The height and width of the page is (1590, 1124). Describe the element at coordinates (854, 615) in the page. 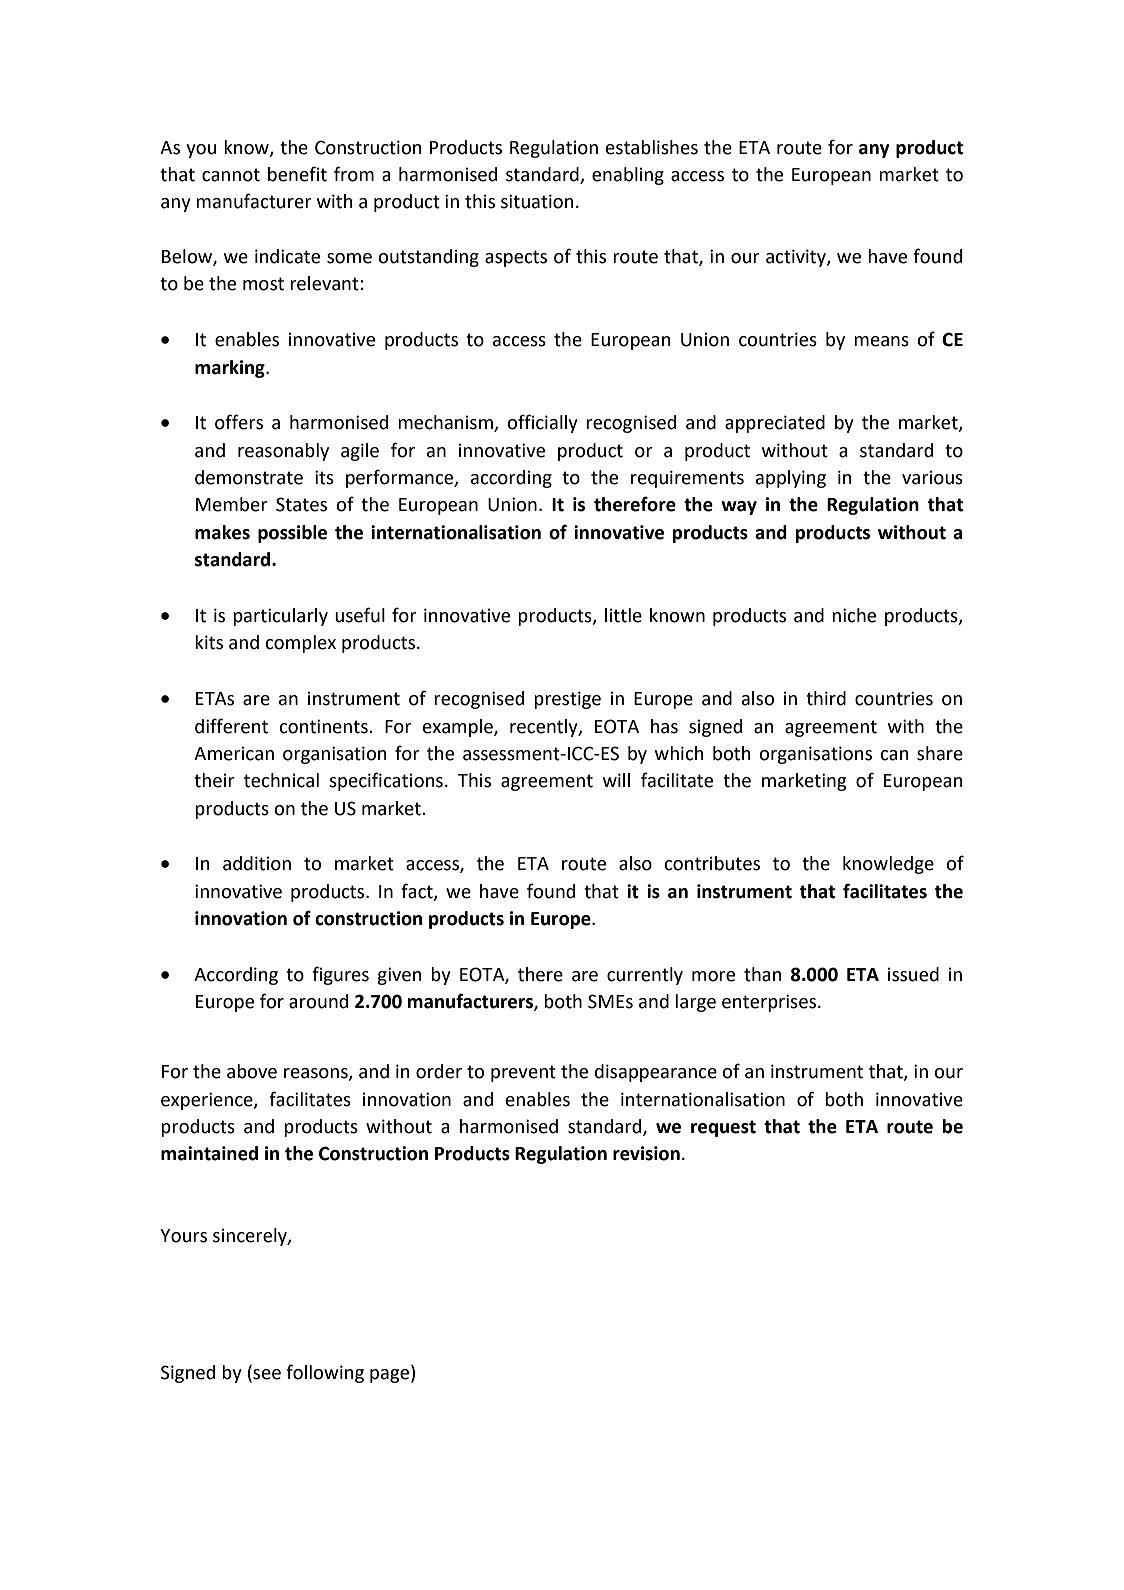

I see `niche` at that location.
